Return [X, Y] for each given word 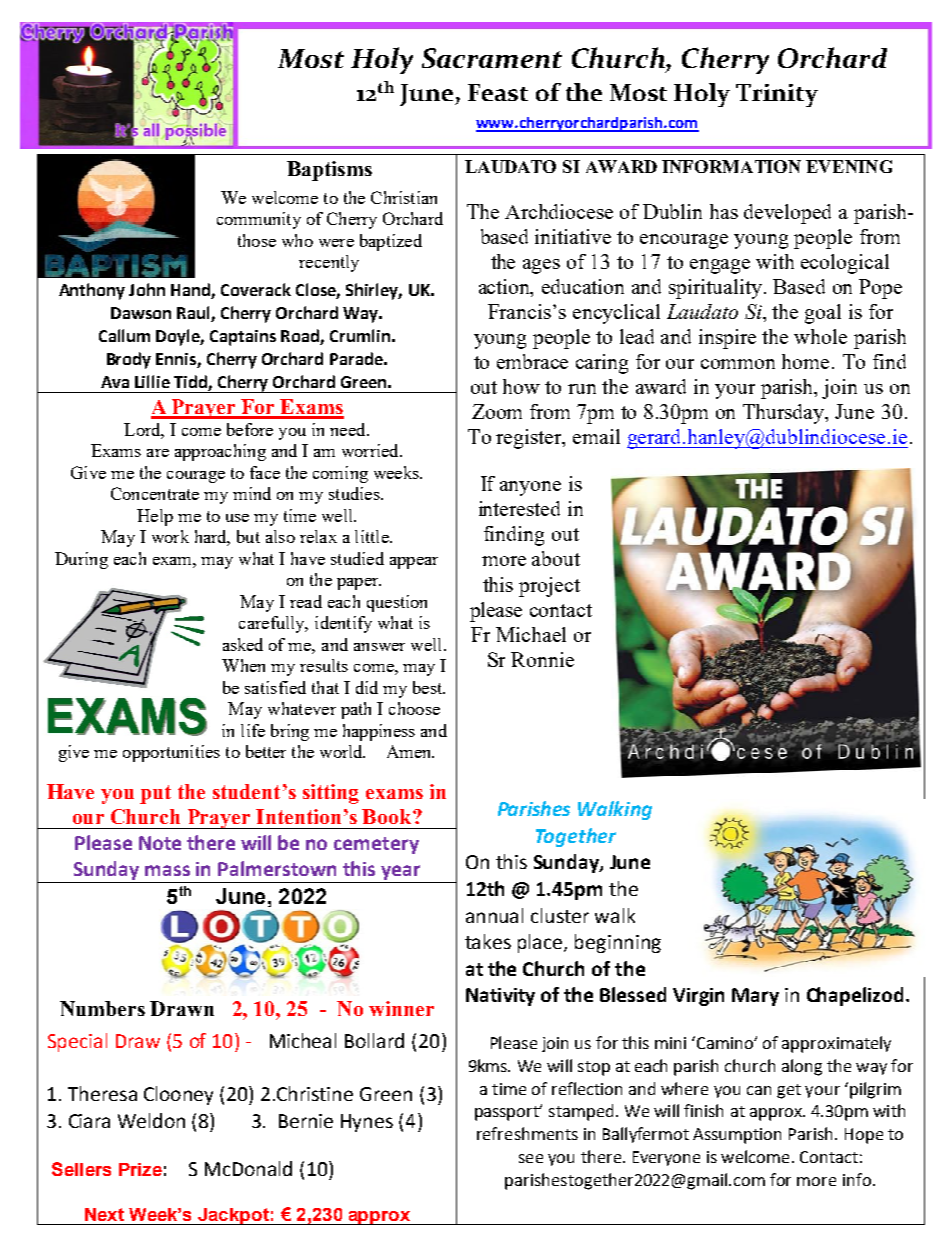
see [531, 1158]
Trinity [777, 95]
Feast [498, 92]
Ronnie [542, 659]
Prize [140, 1169]
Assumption [737, 1136]
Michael [531, 634]
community [259, 220]
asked [243, 644]
